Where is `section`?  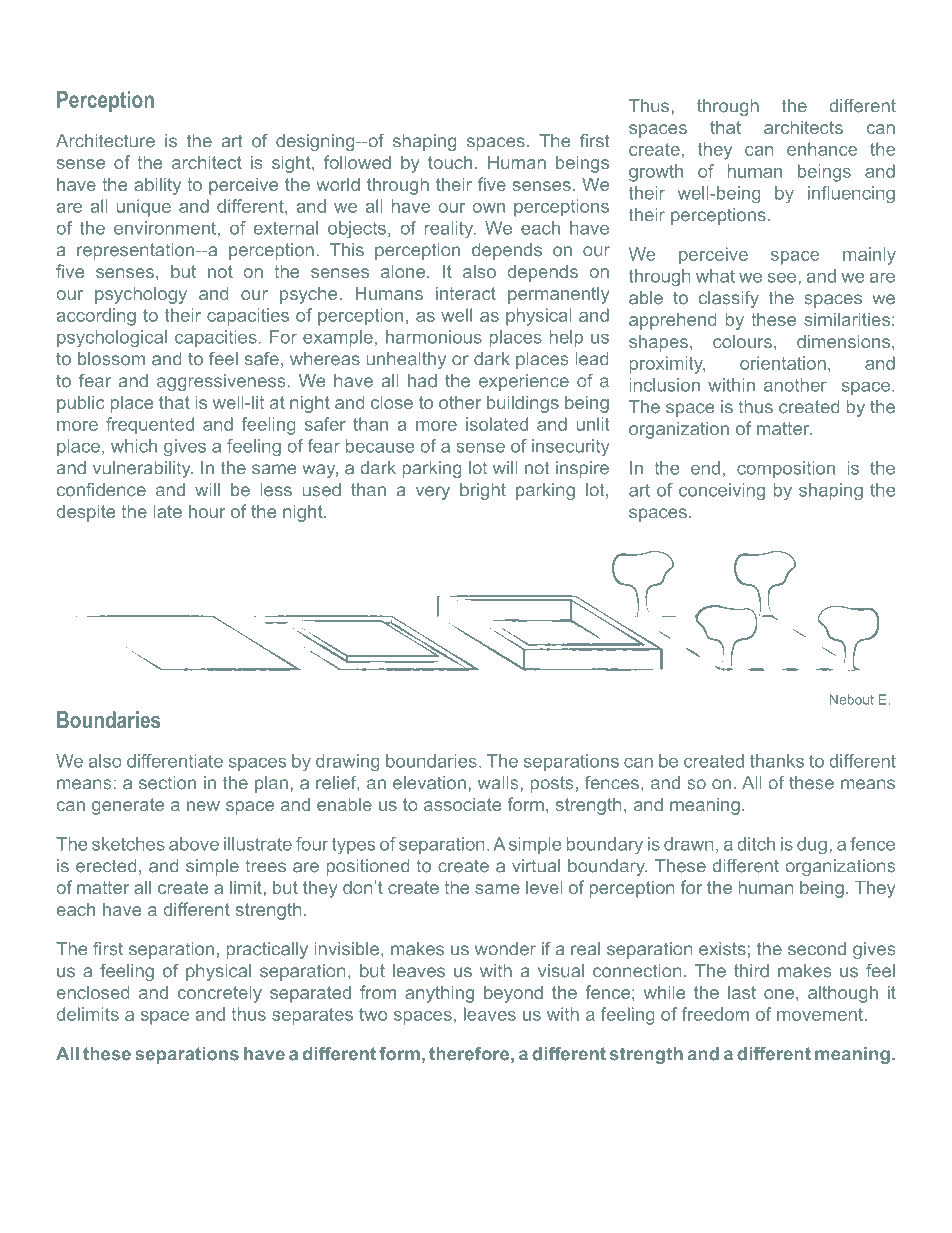 section is located at coordinates (167, 783).
